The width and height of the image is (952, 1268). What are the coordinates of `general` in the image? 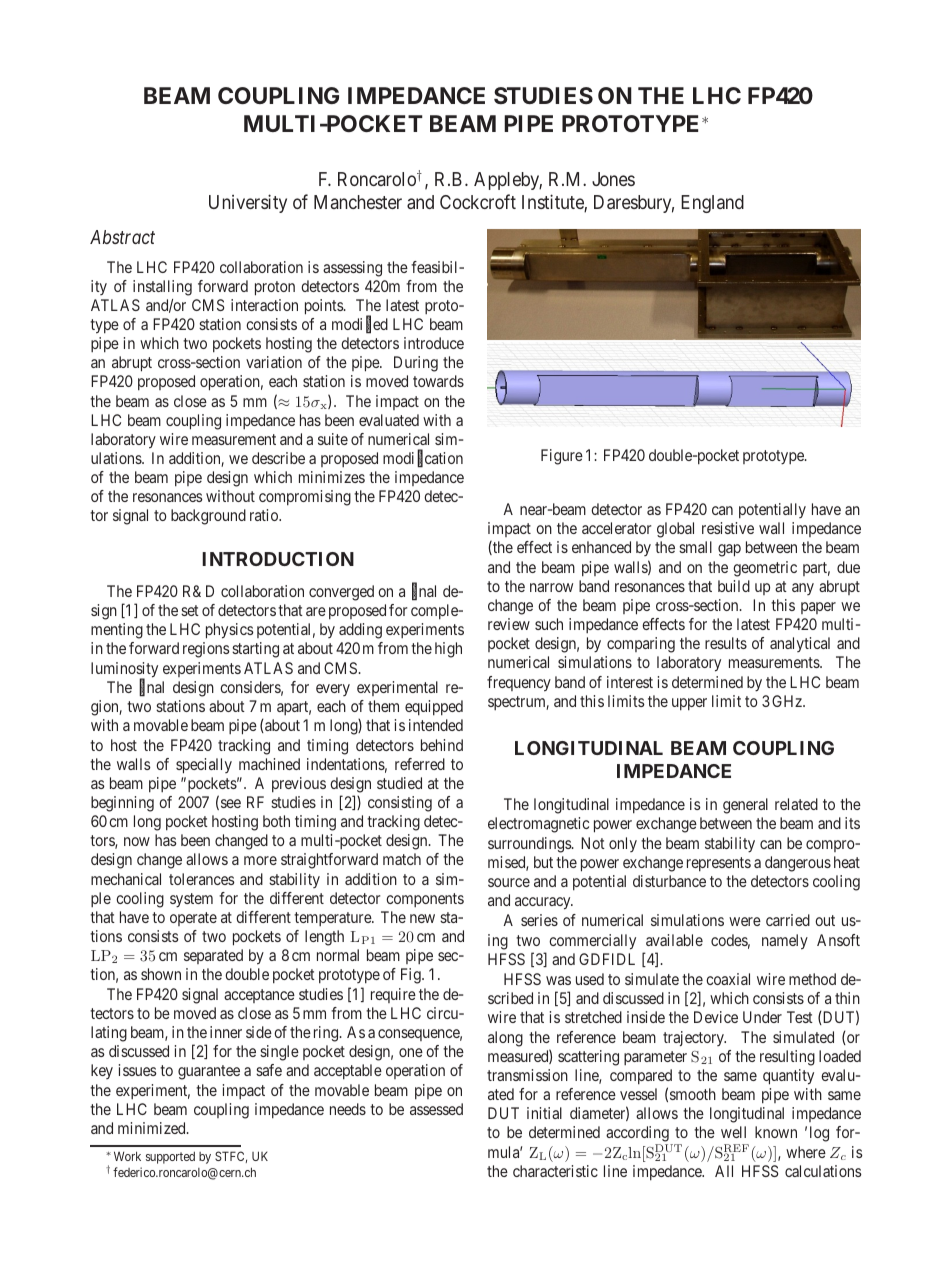 It's located at (745, 806).
